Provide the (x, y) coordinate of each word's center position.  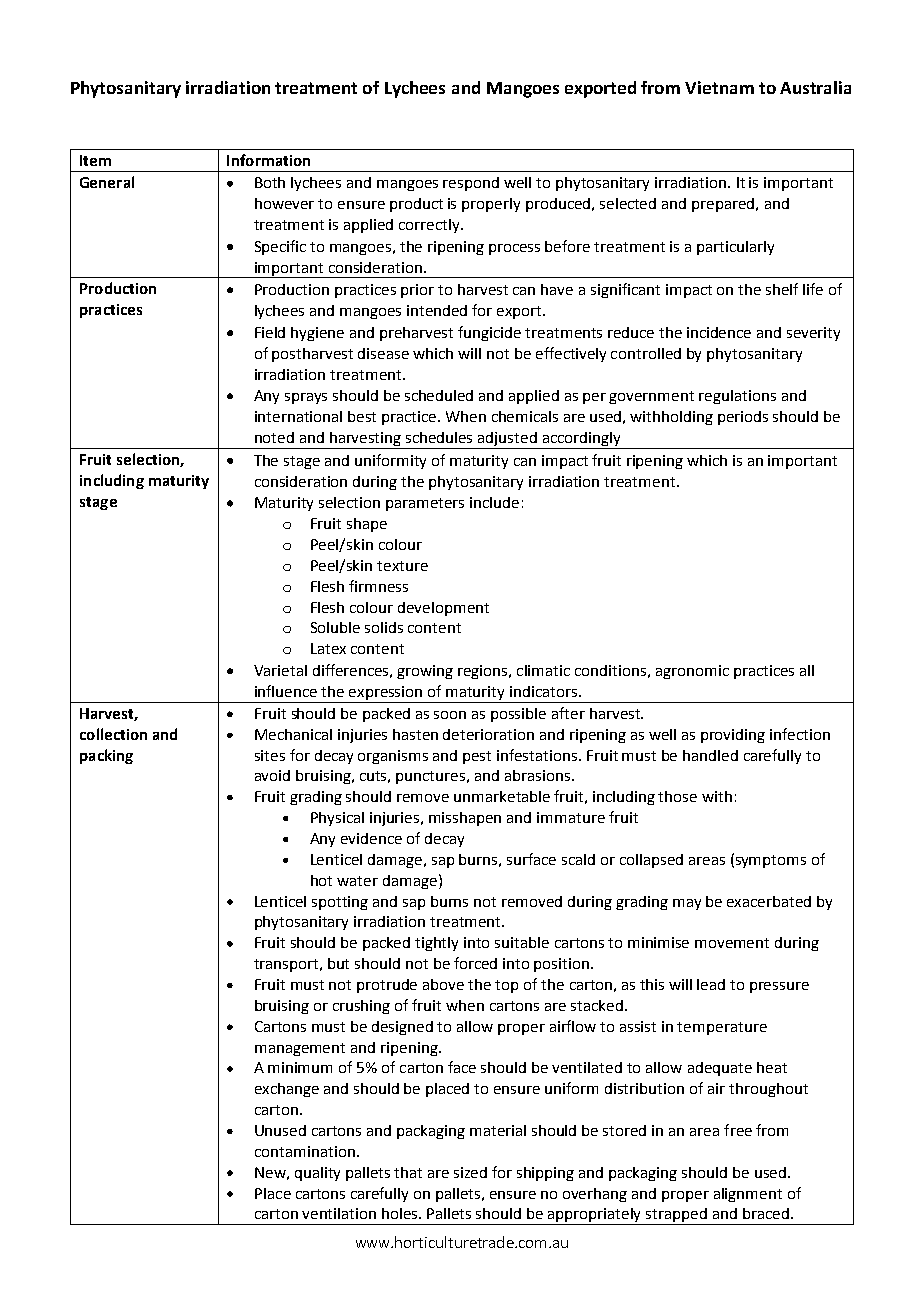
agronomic (692, 672)
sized (470, 1172)
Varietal (280, 670)
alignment (748, 1195)
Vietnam (719, 87)
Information (268, 160)
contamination (305, 1151)
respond (471, 184)
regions (484, 672)
